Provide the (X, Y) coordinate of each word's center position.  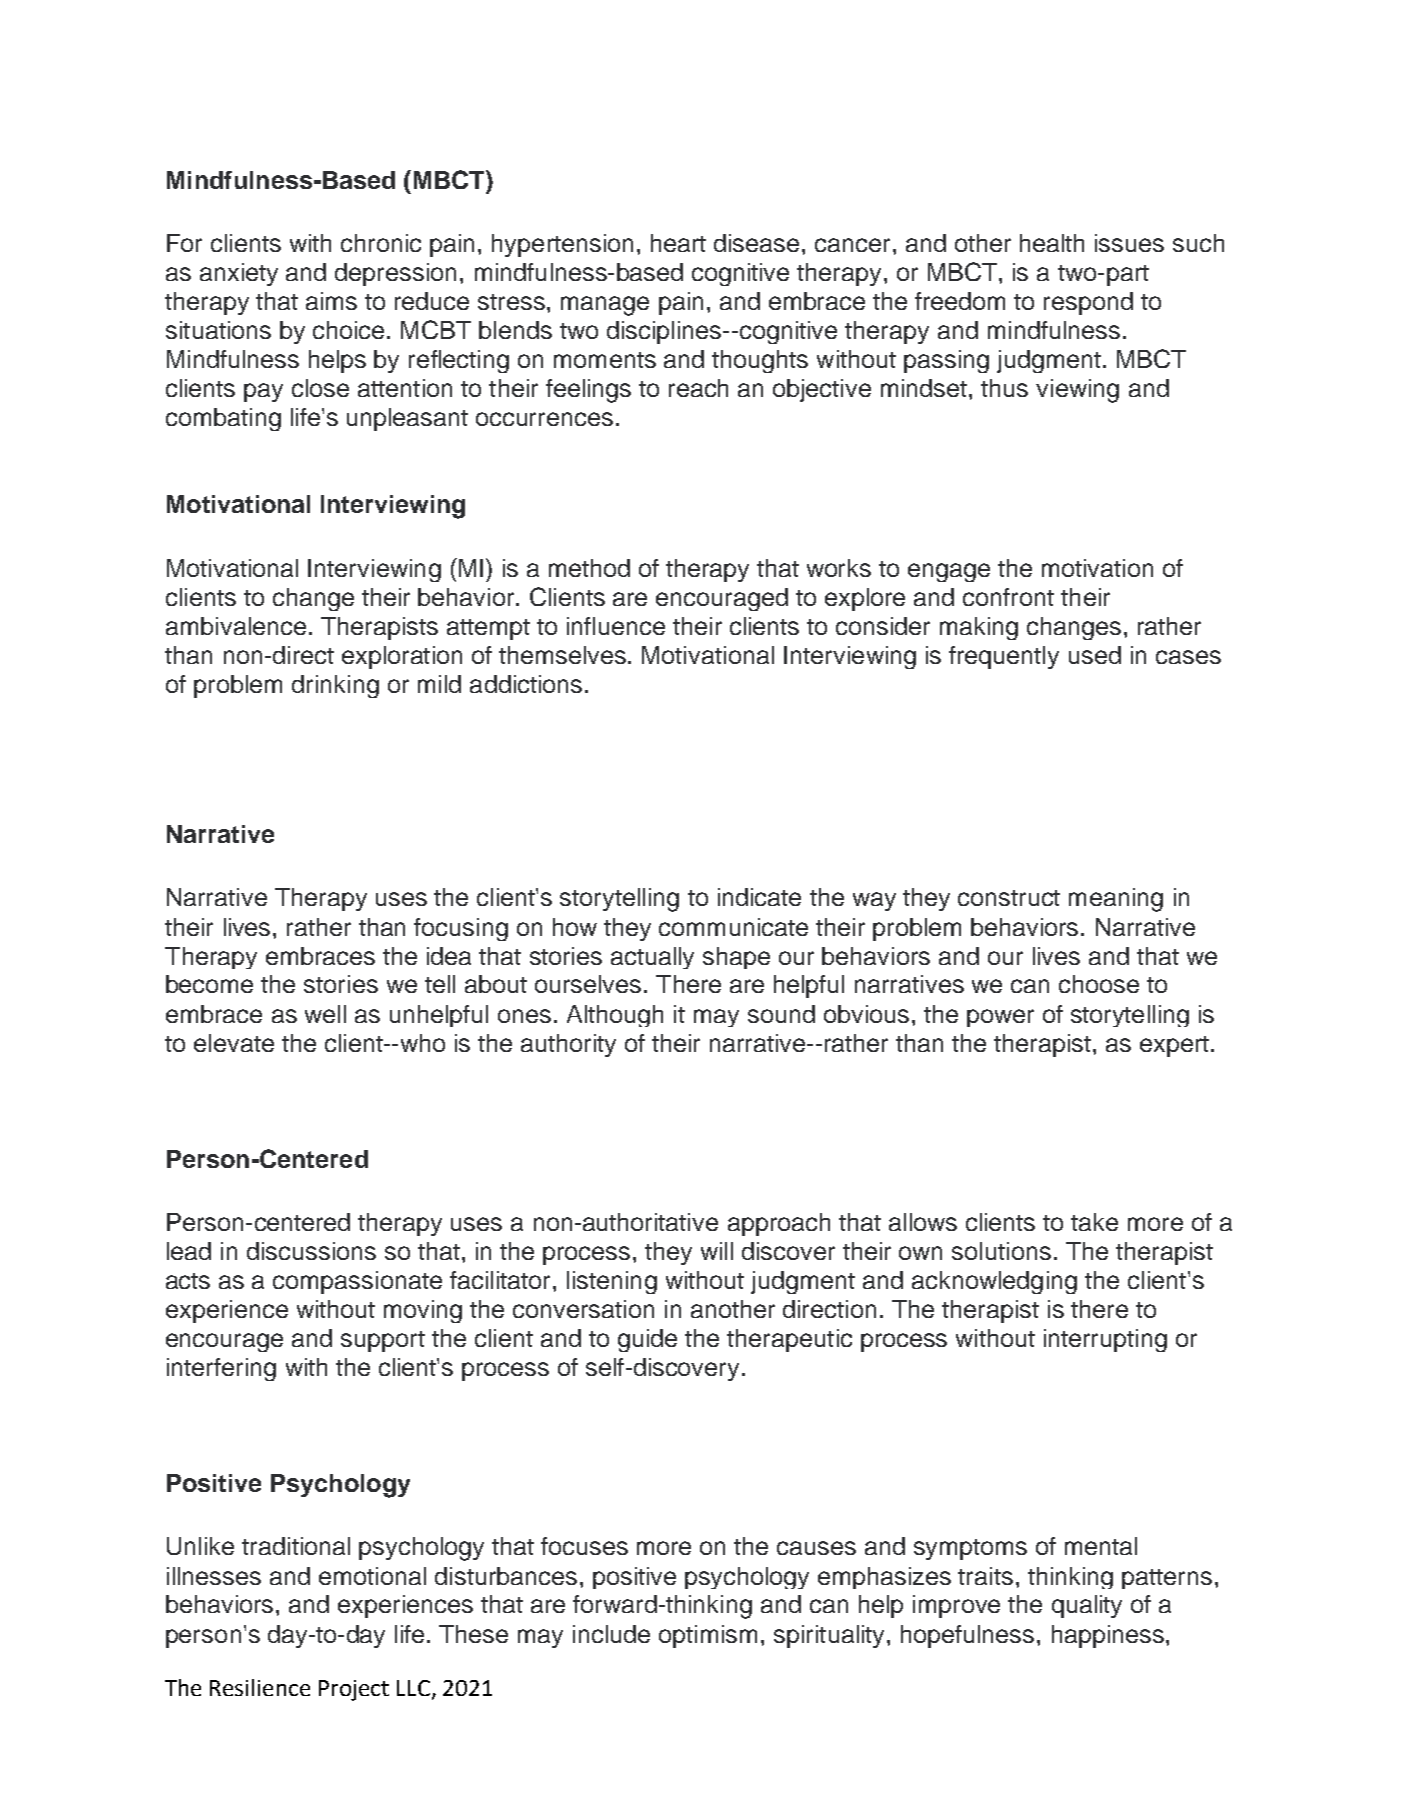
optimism (708, 1636)
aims (331, 301)
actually (652, 958)
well (325, 1014)
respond (1088, 303)
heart (678, 243)
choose (1099, 984)
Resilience (260, 1687)
